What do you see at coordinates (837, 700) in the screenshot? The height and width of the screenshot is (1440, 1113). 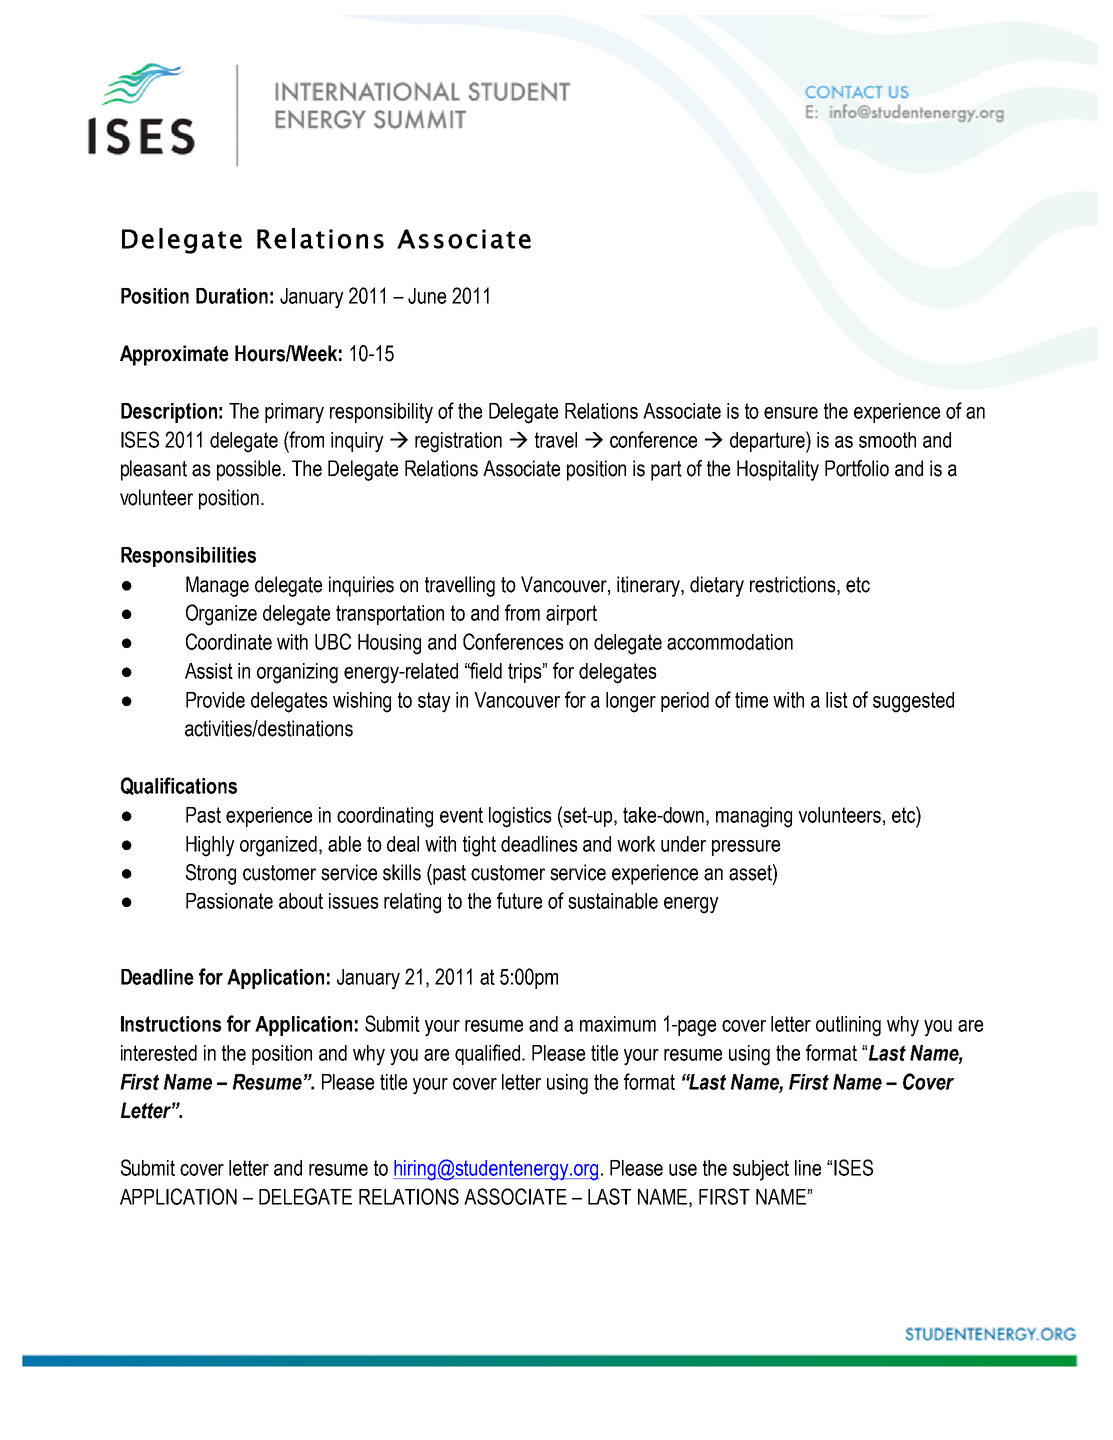 I see `list` at bounding box center [837, 700].
